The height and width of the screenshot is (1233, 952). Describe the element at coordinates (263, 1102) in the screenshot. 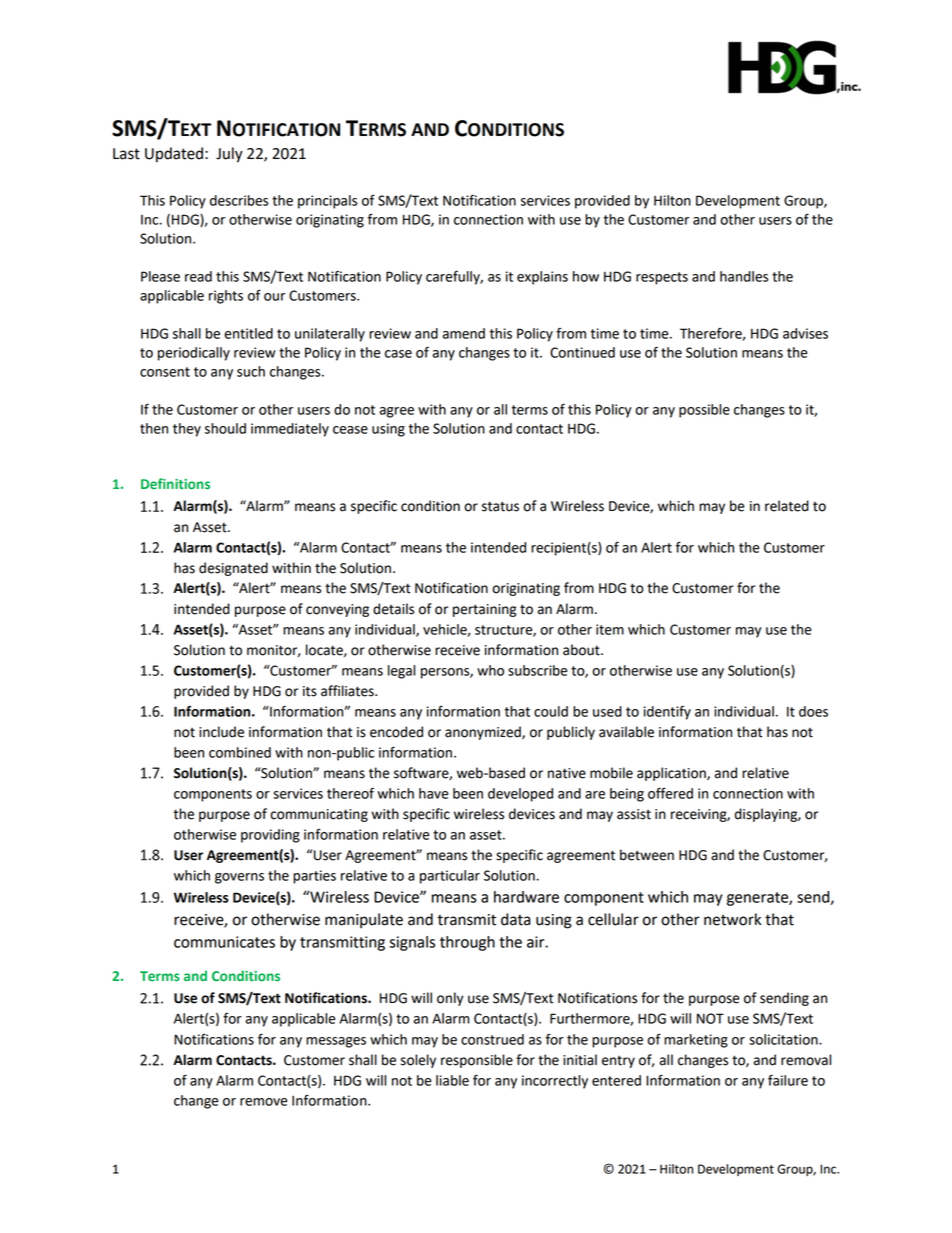

I see `remove` at that location.
